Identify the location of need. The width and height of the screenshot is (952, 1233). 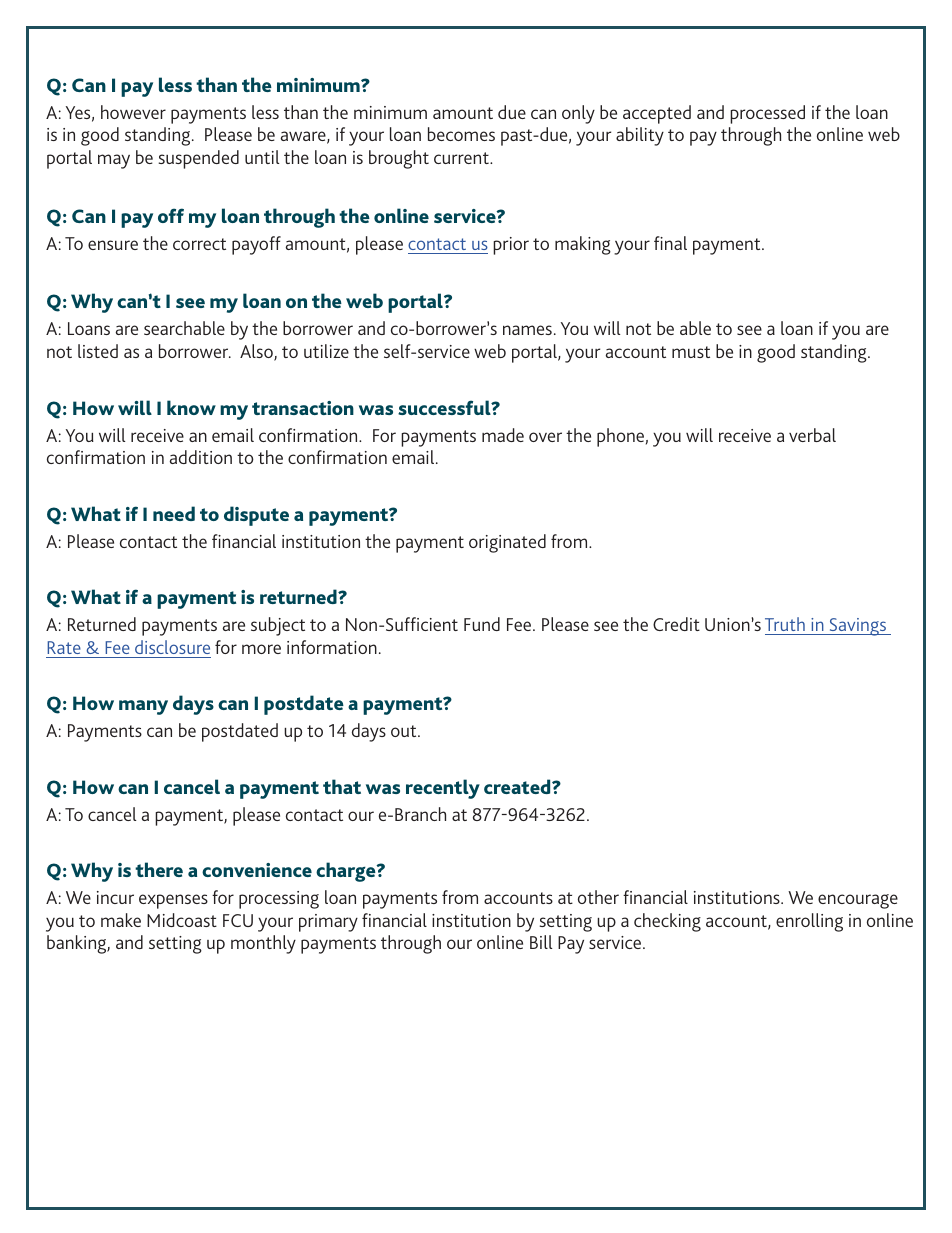
(174, 513).
